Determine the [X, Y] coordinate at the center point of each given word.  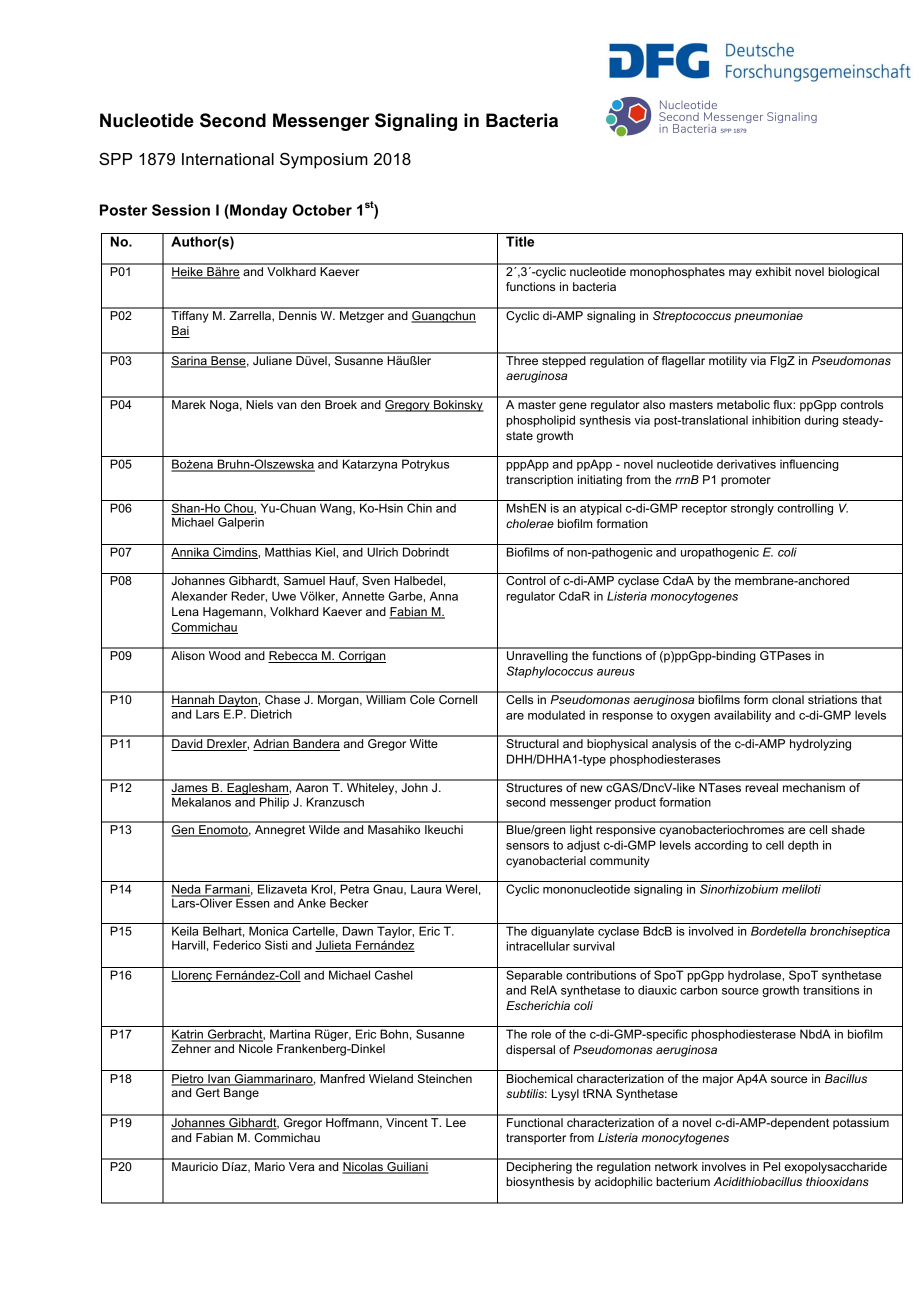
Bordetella [778, 931]
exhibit [773, 270]
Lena [185, 611]
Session [181, 210]
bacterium [683, 1181]
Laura [426, 889]
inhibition [776, 420]
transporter [536, 1139]
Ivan [219, 1080]
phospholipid [540, 421]
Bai [180, 332]
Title [520, 241]
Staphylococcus [550, 672]
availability [742, 716]
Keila [185, 931]
